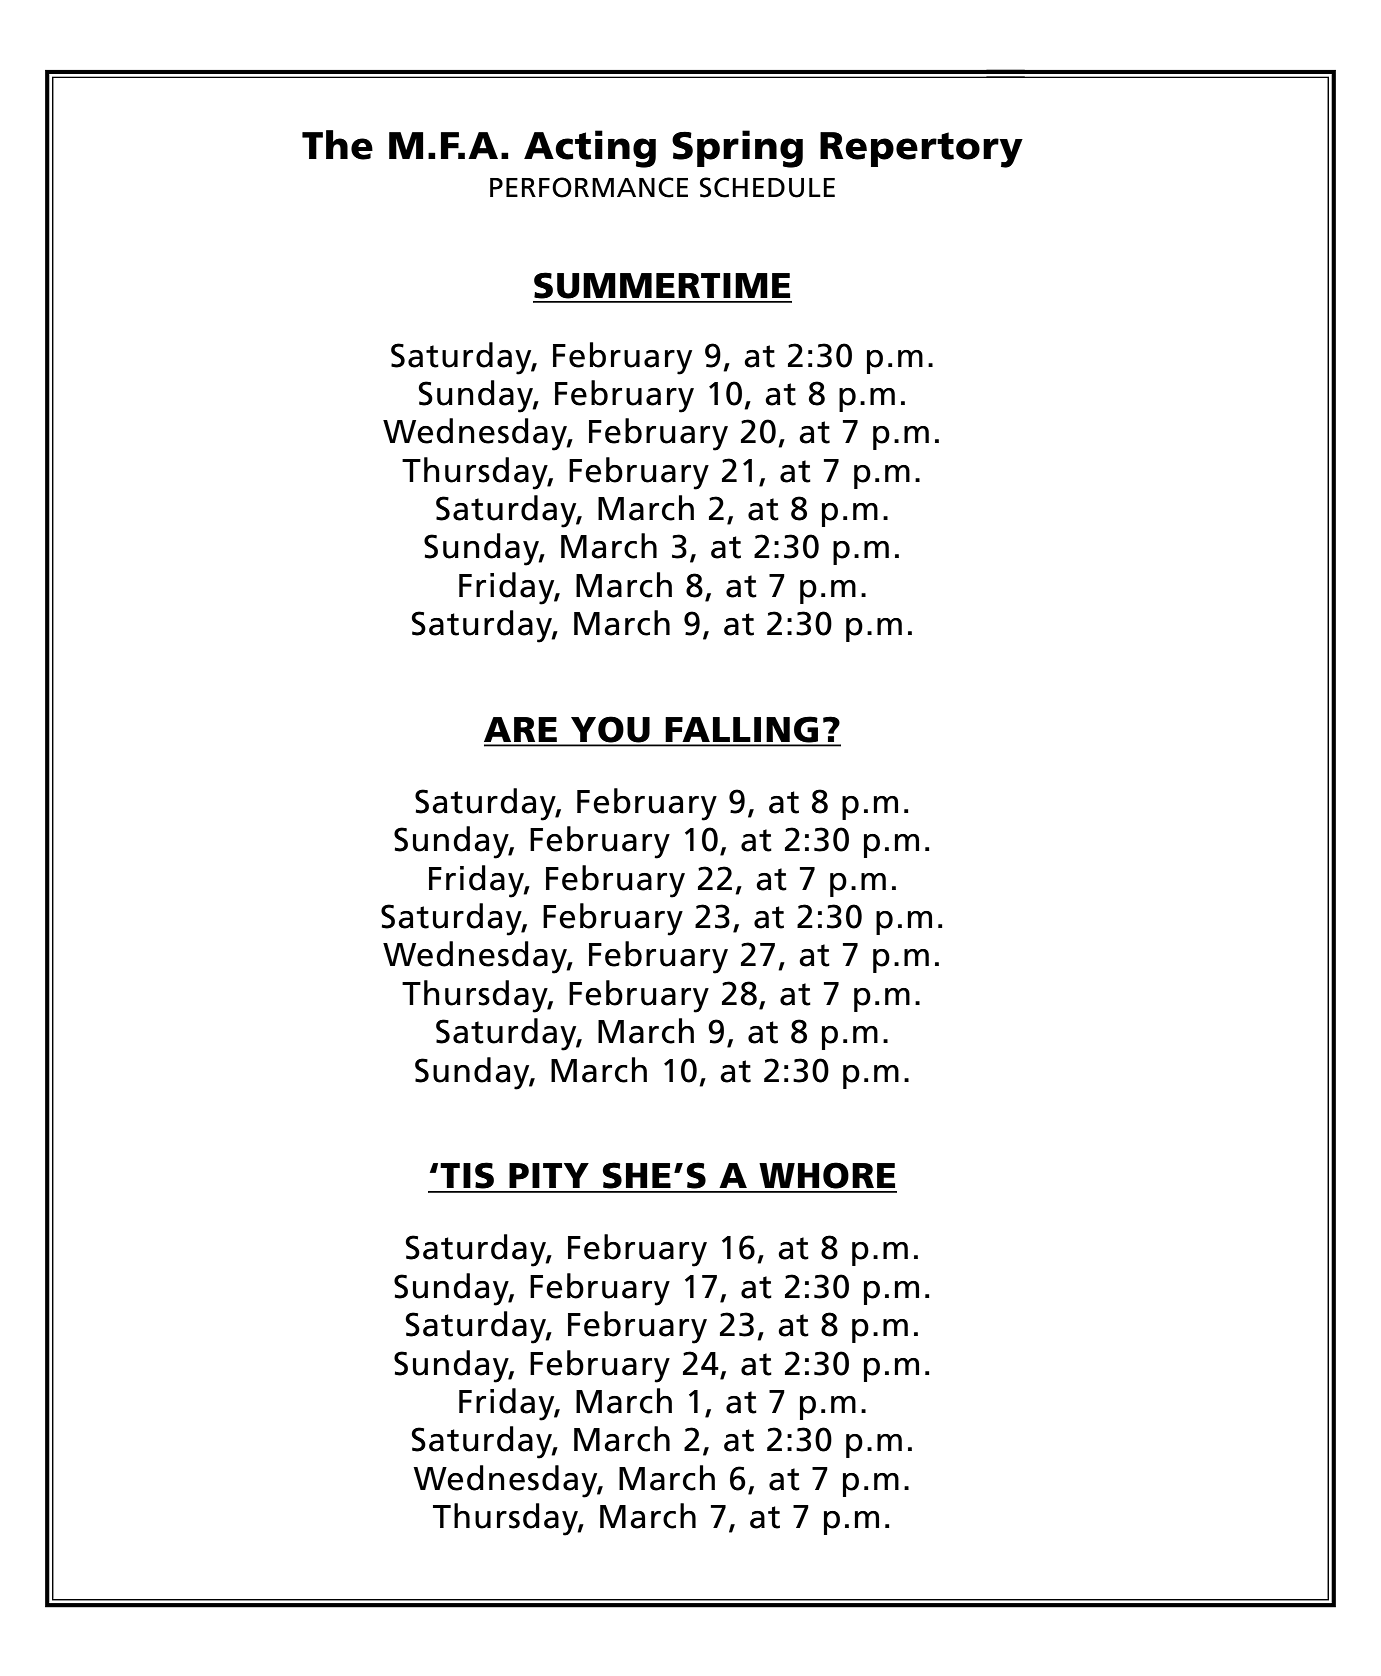 This document has width=1381, height=1676. Describe the element at coordinates (767, 187) in the document. I see `Schedule` at that location.
